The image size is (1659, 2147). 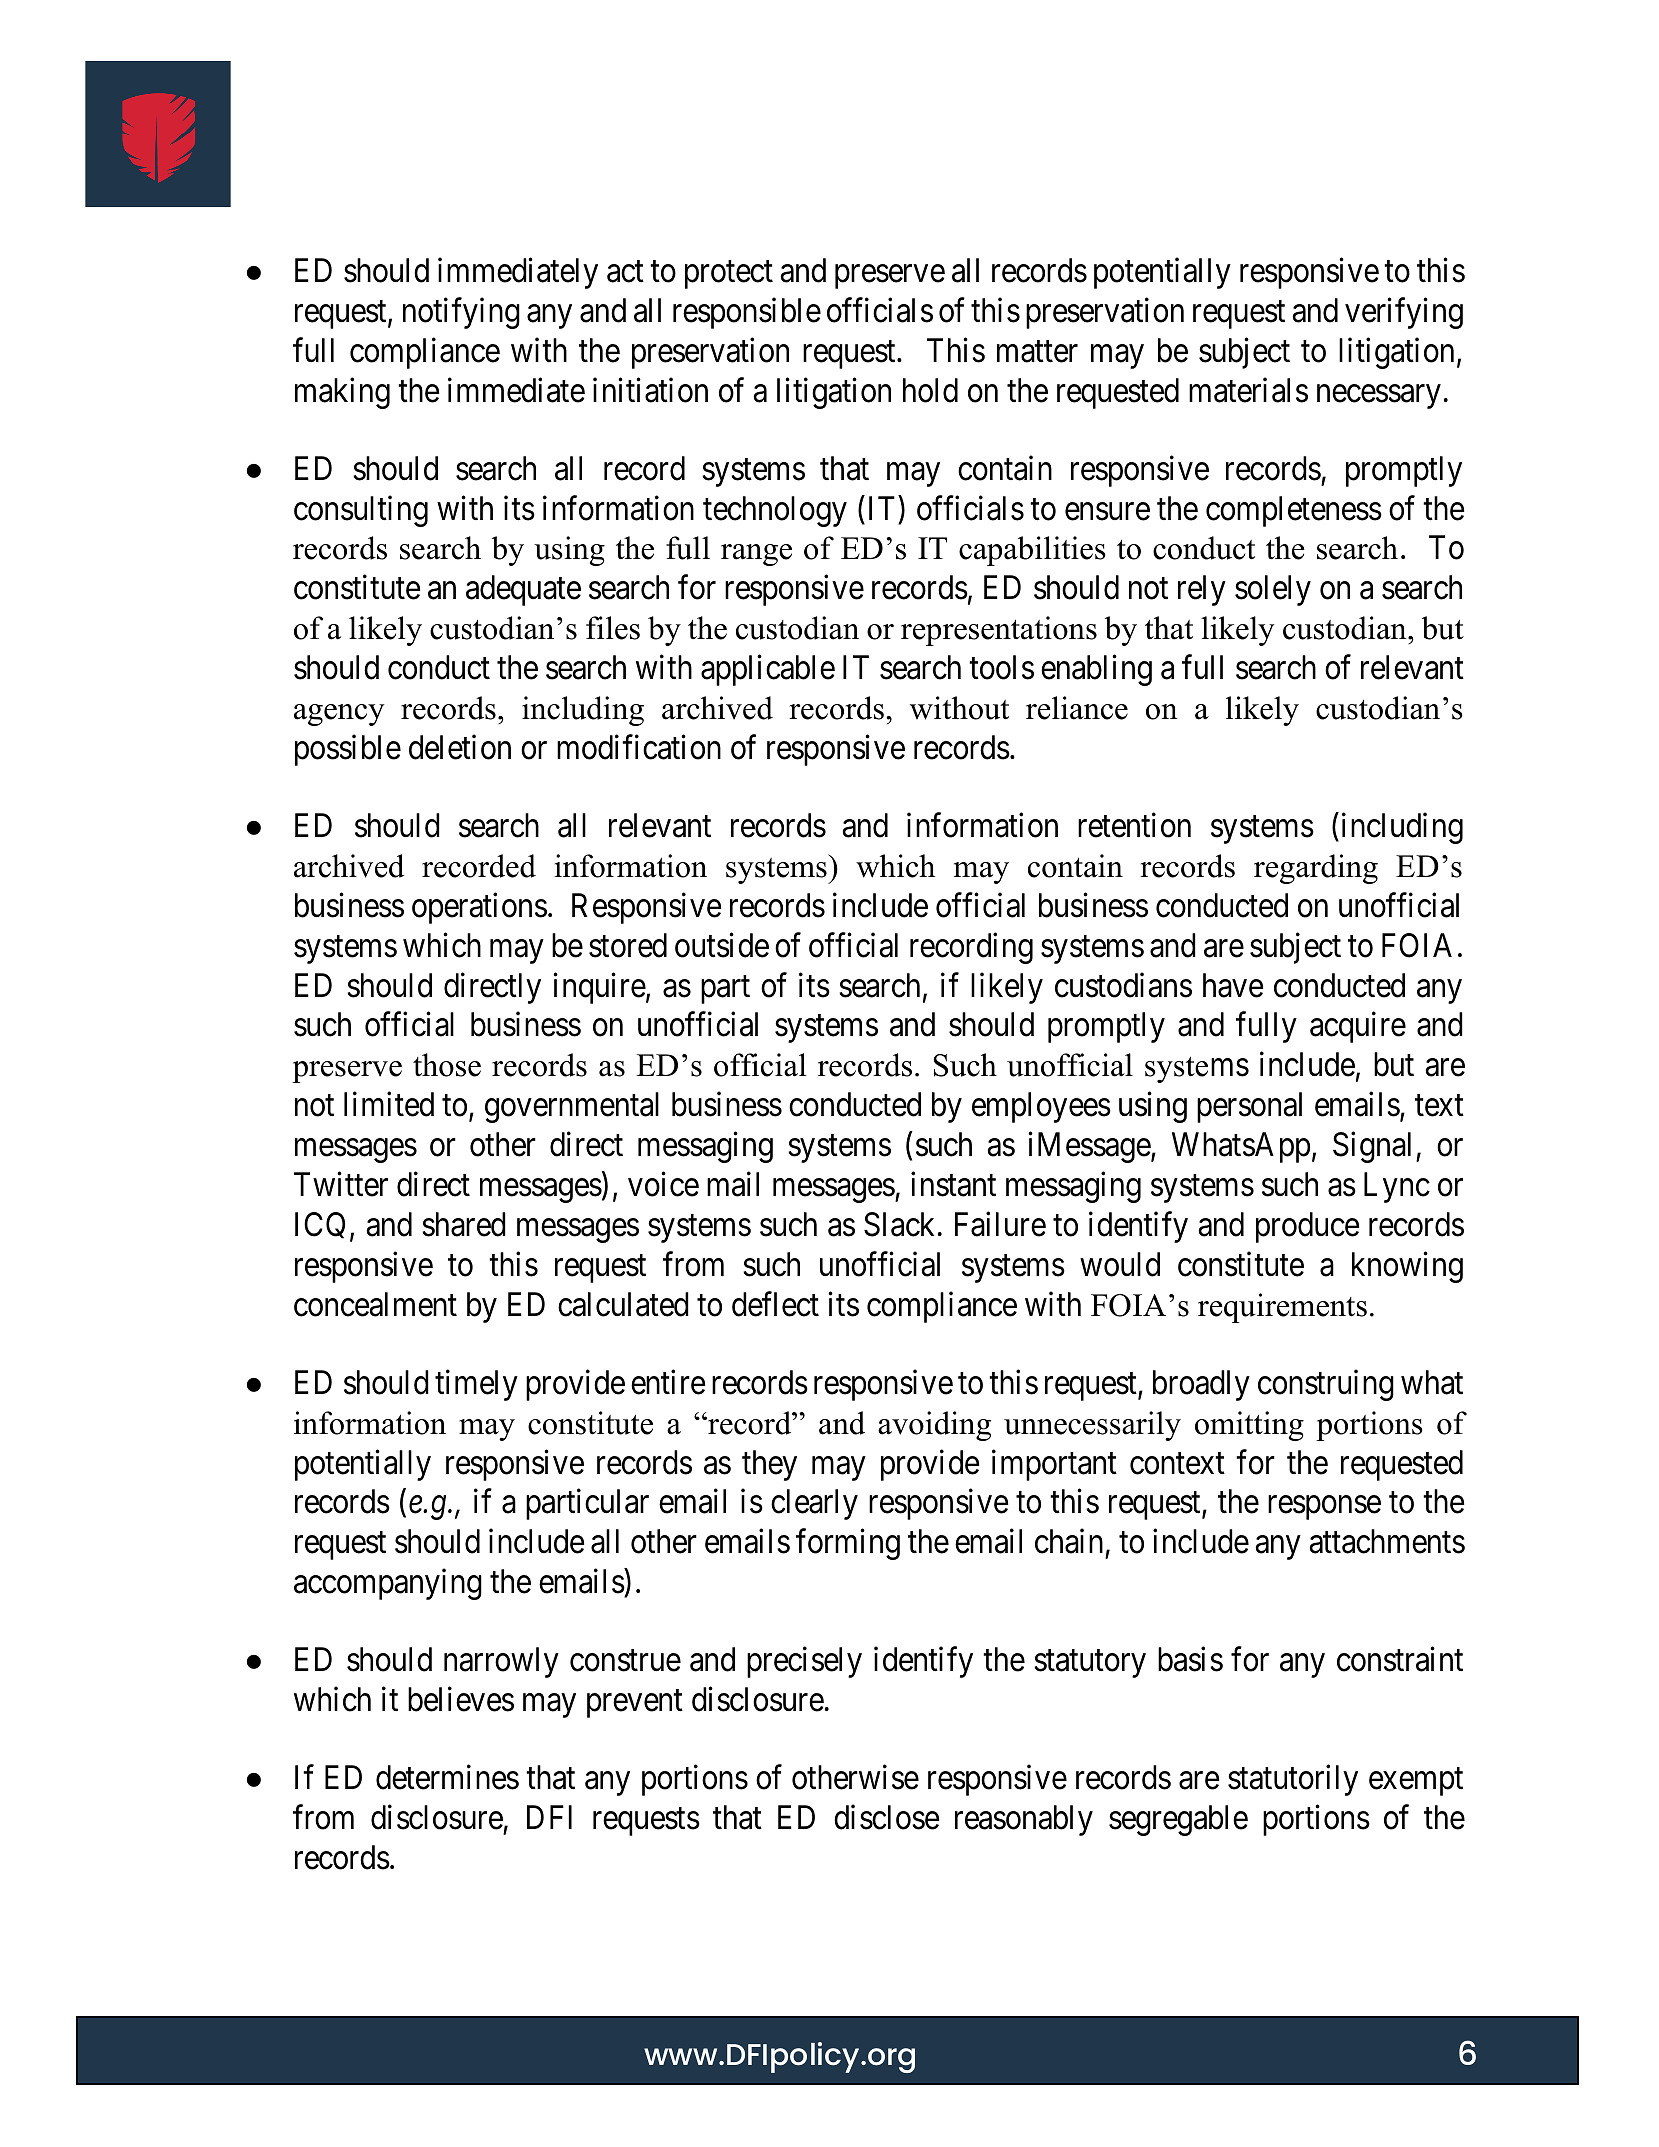 I want to click on deletion, so click(x=460, y=747).
